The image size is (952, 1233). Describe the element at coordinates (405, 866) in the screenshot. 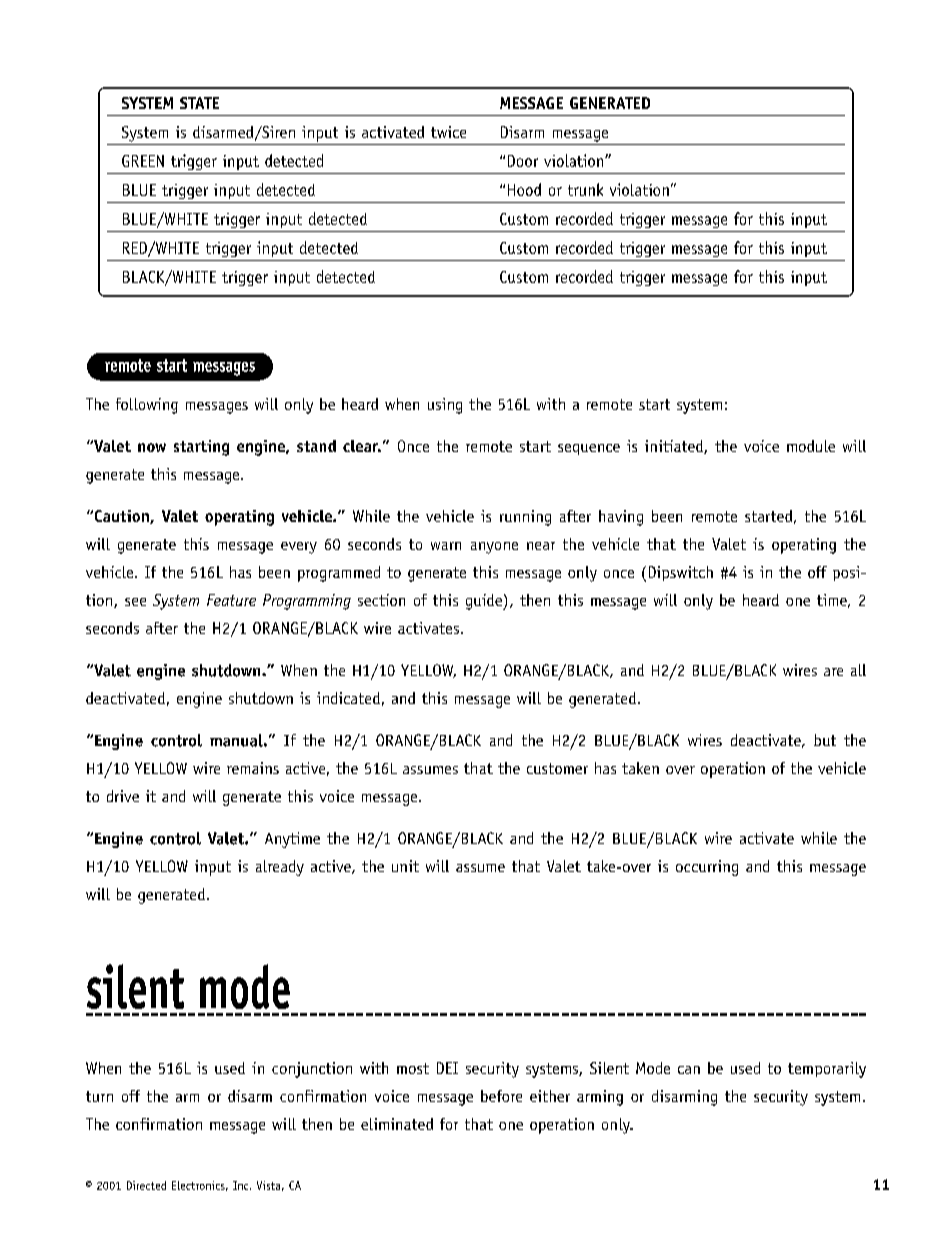

I see `unit` at that location.
